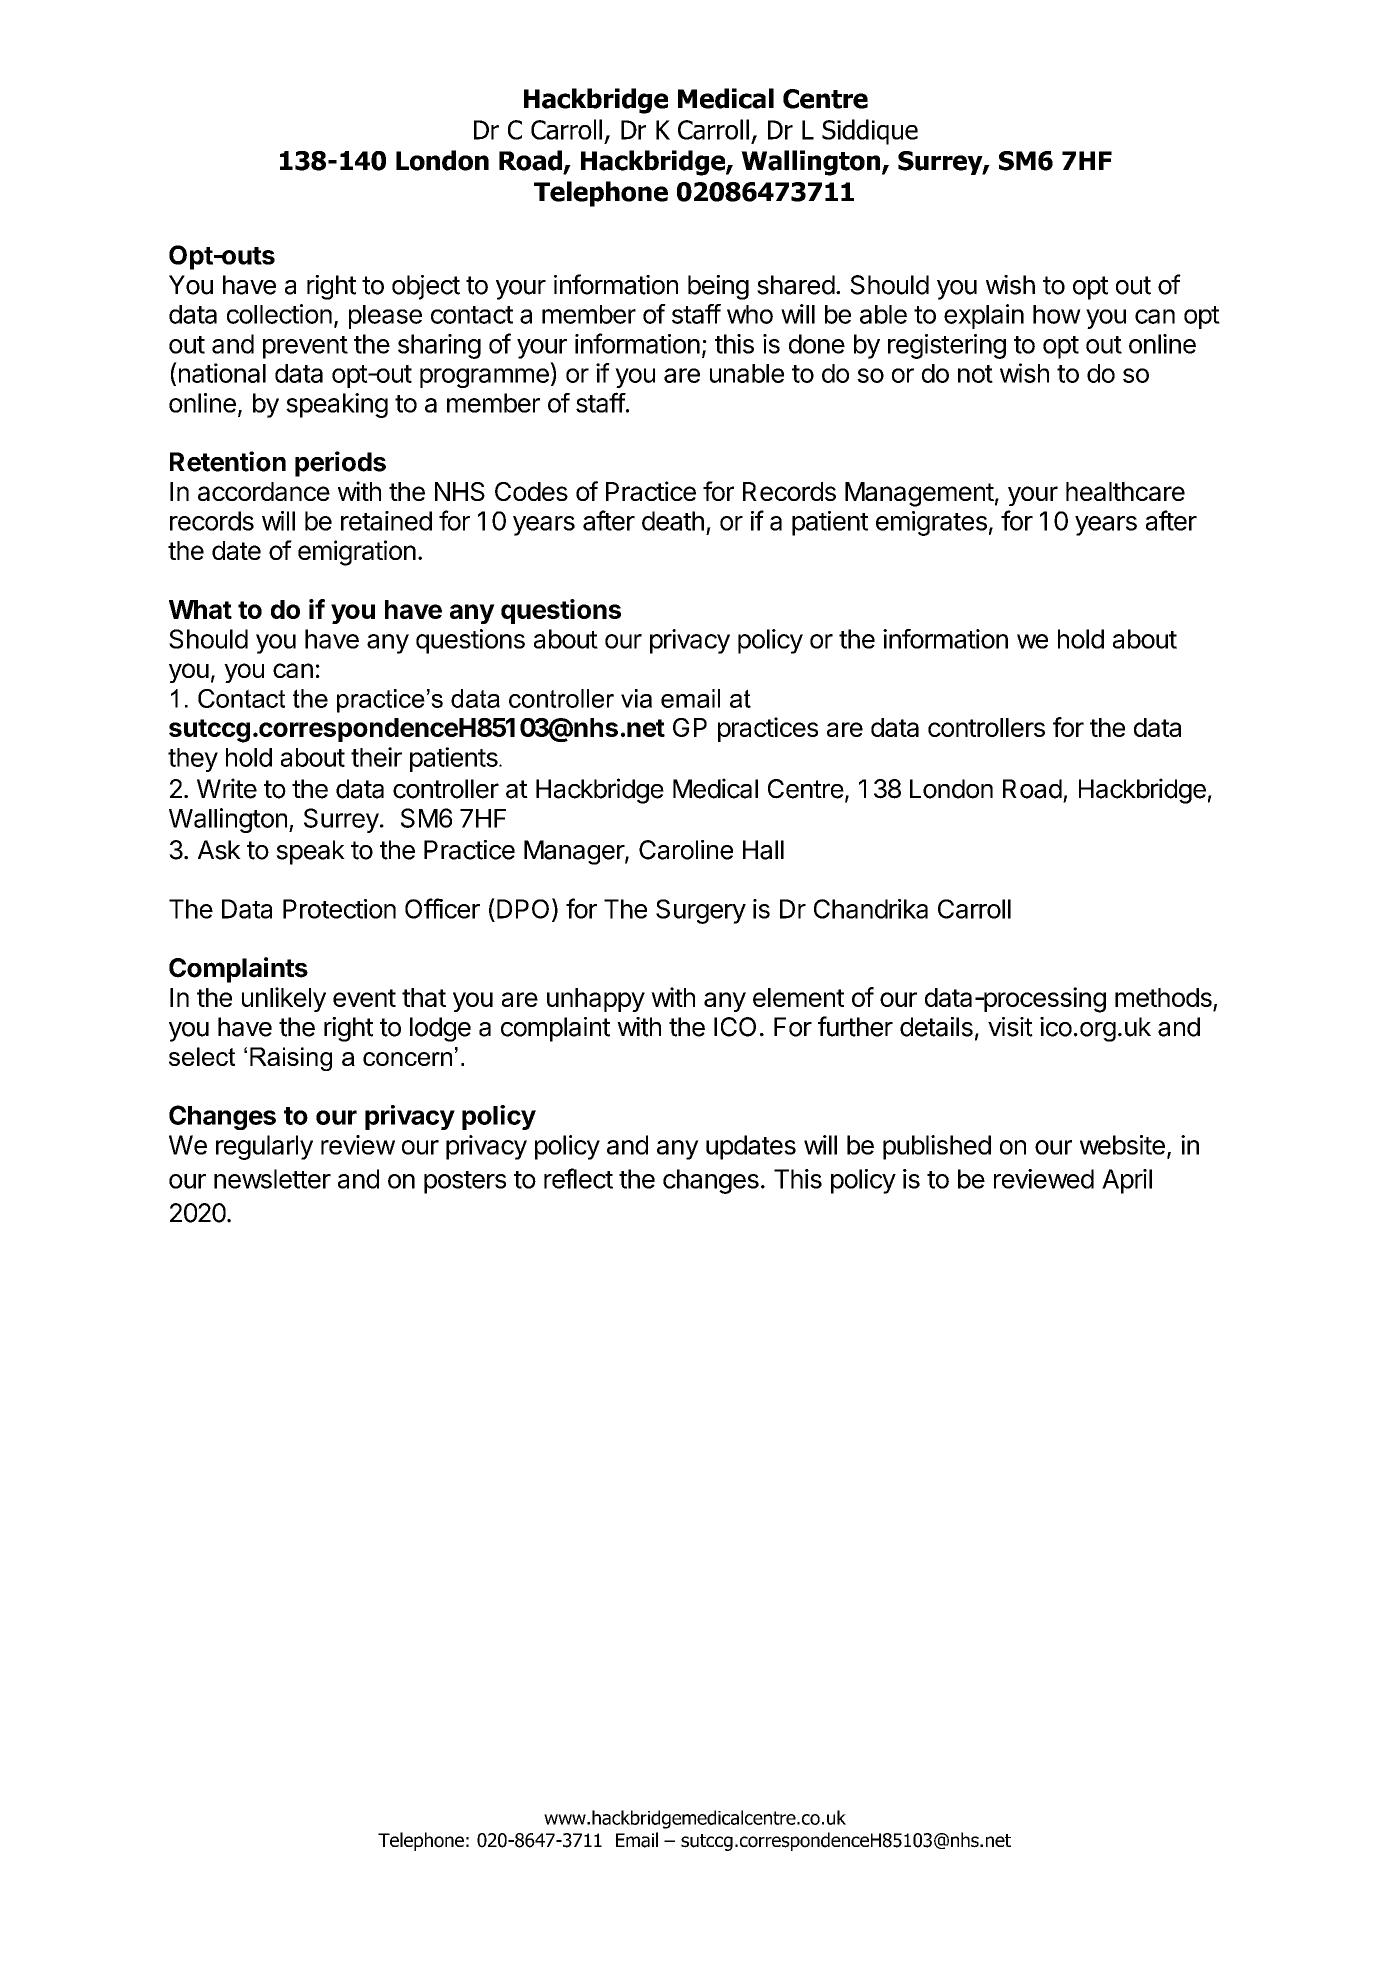  I want to click on via, so click(636, 698).
